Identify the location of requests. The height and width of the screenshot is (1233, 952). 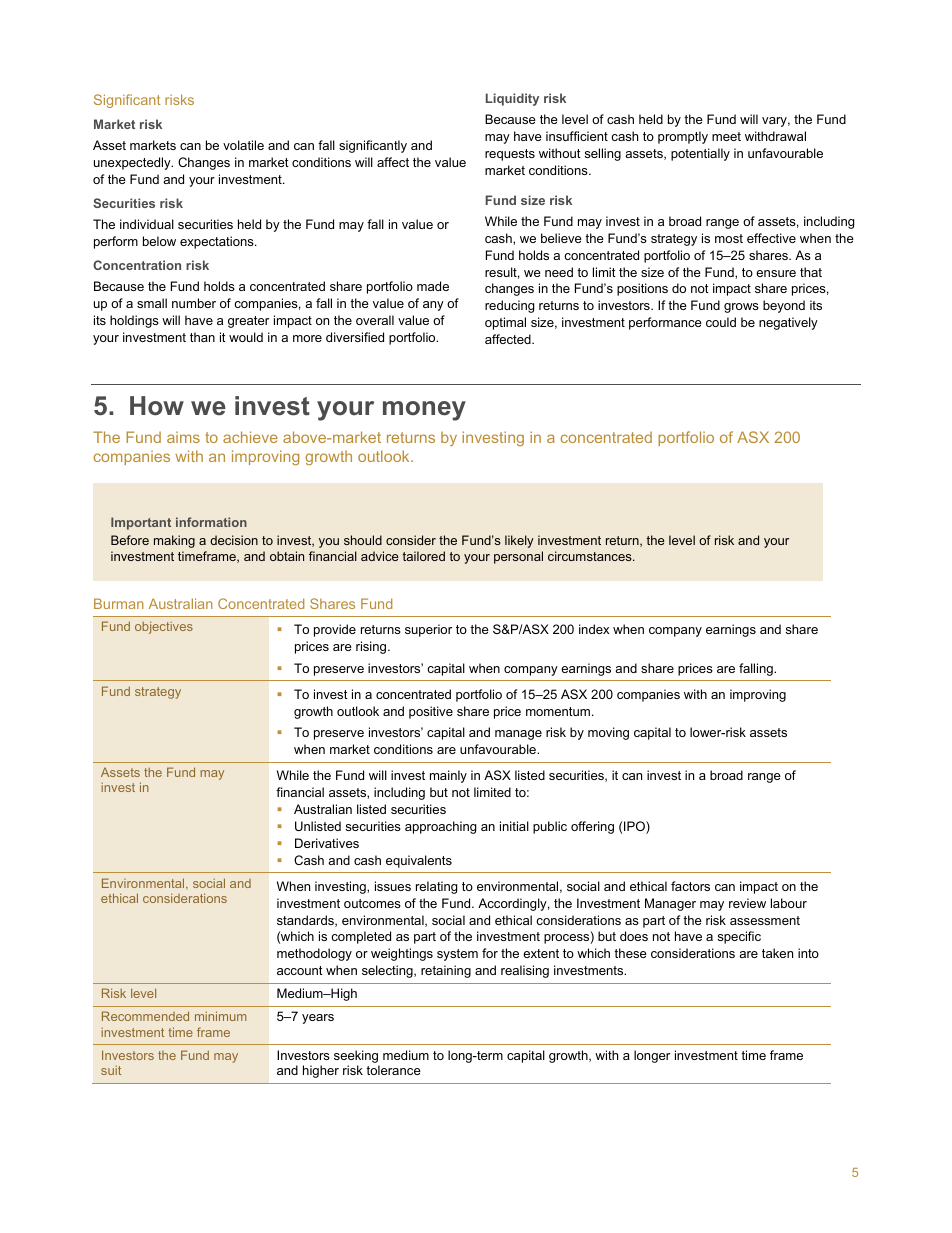
(510, 155).
